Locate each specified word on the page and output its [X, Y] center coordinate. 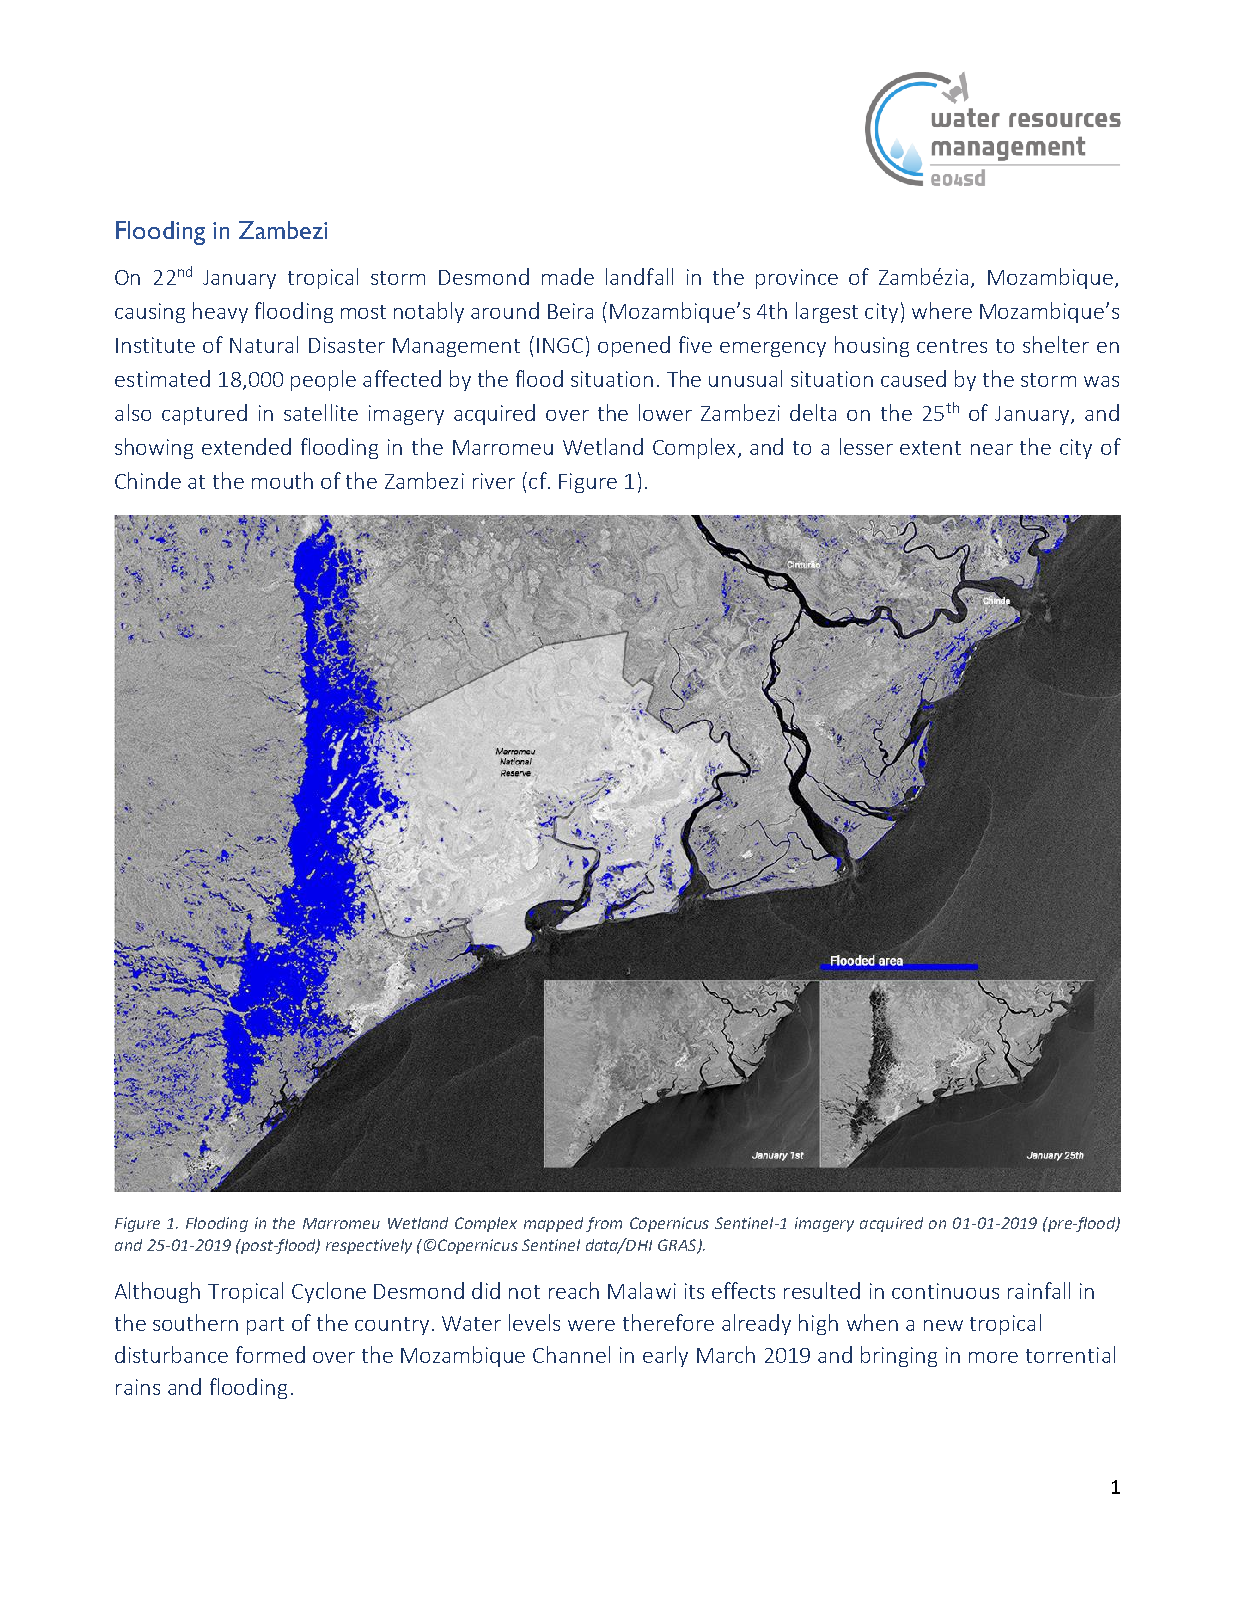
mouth [282, 480]
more [993, 1357]
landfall [639, 276]
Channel [571, 1354]
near [992, 449]
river [494, 481]
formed [270, 1354]
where [942, 310]
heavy [220, 312]
